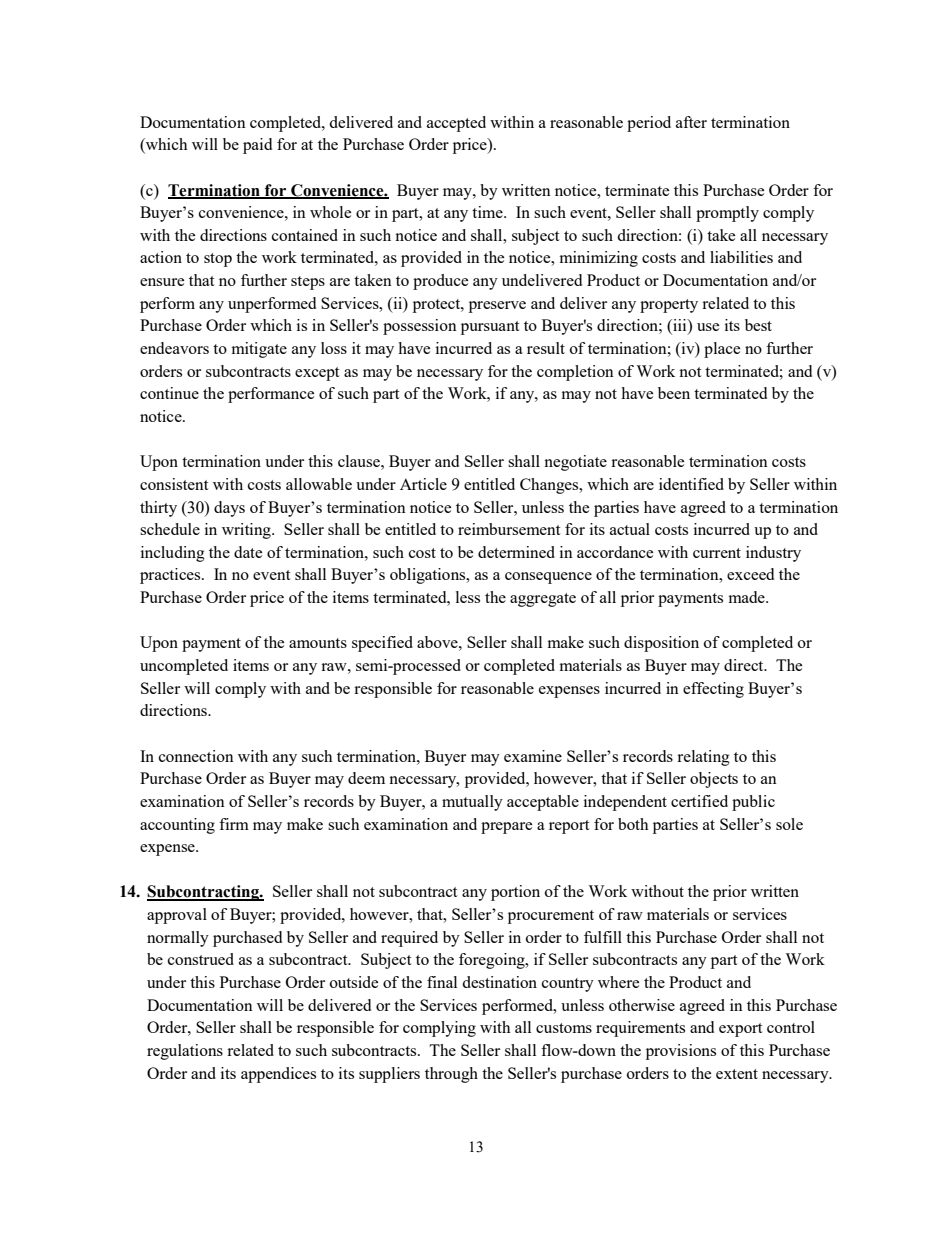 The image size is (952, 1233). I want to click on identified, so click(691, 484).
